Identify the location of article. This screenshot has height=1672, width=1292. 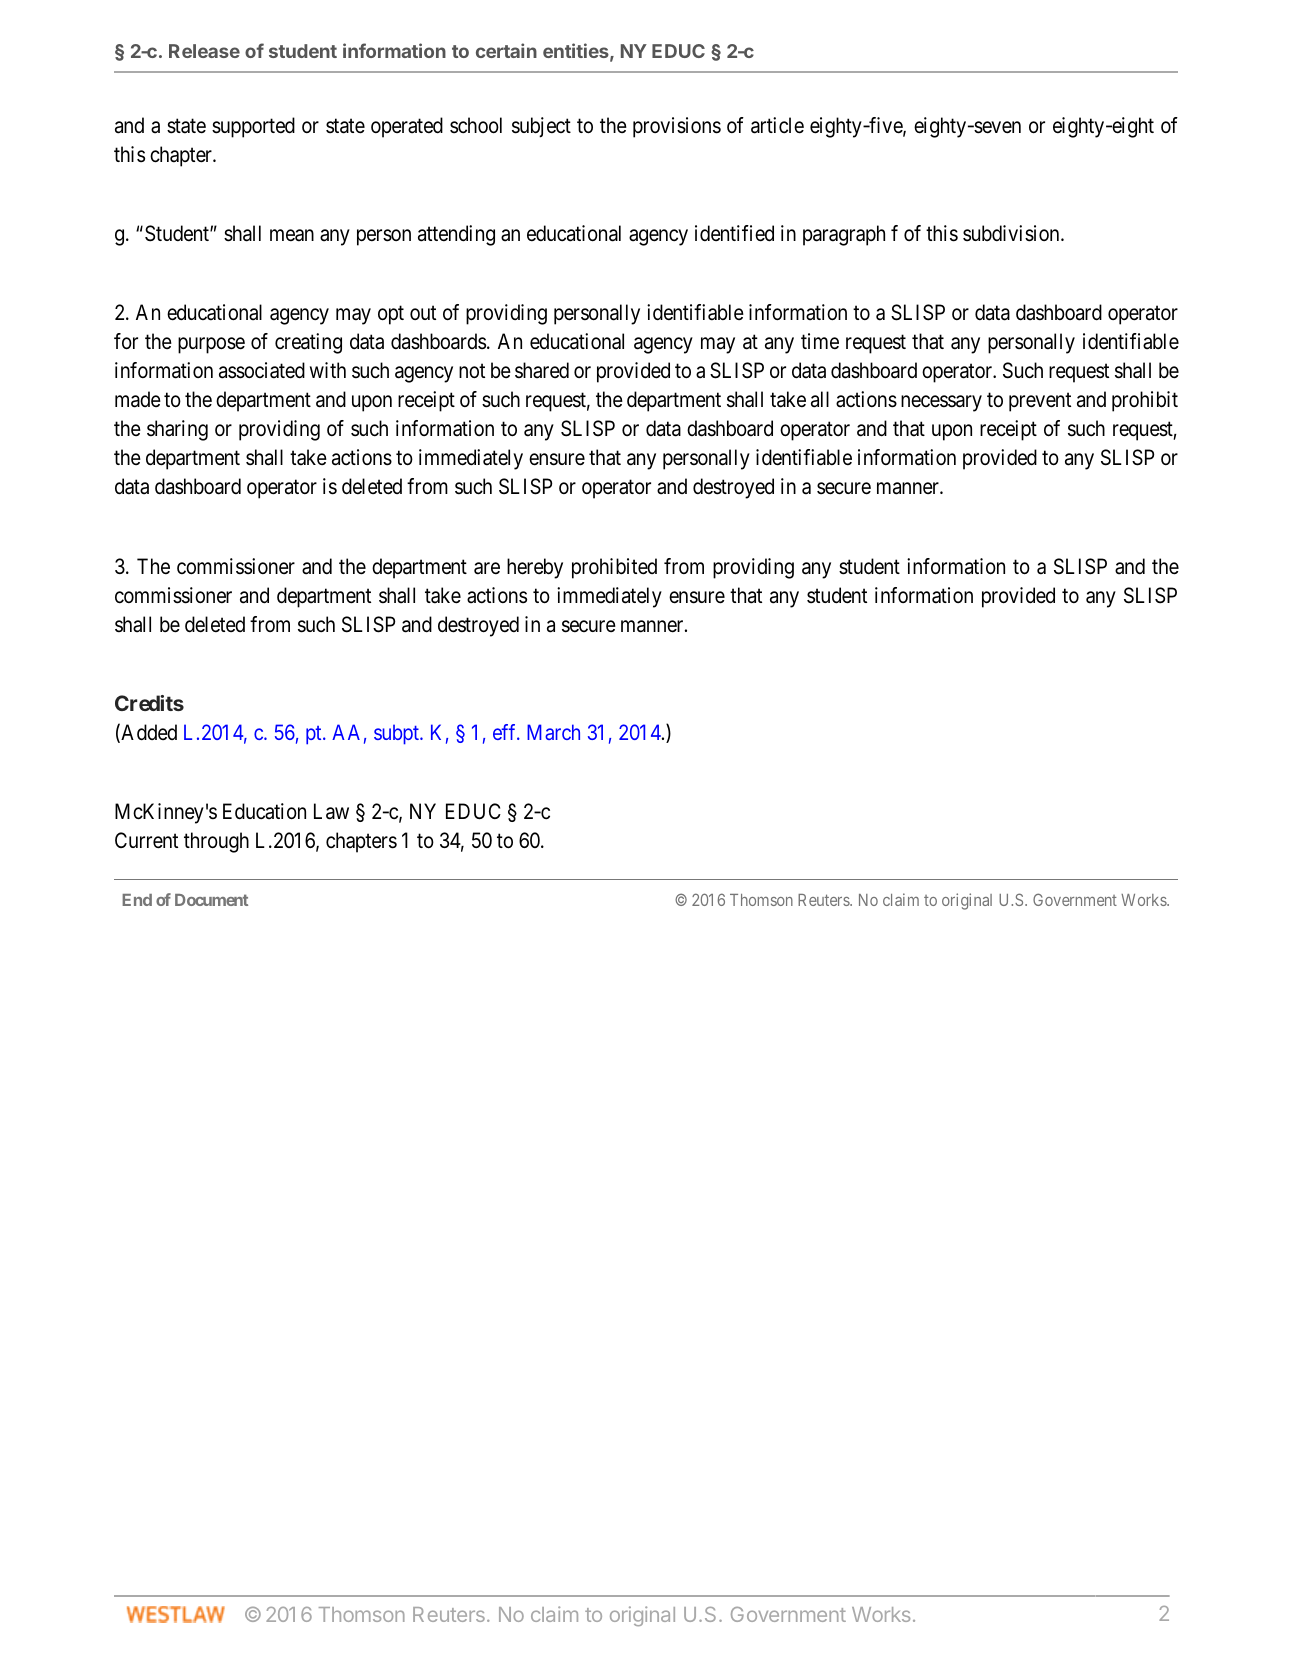
(777, 125).
